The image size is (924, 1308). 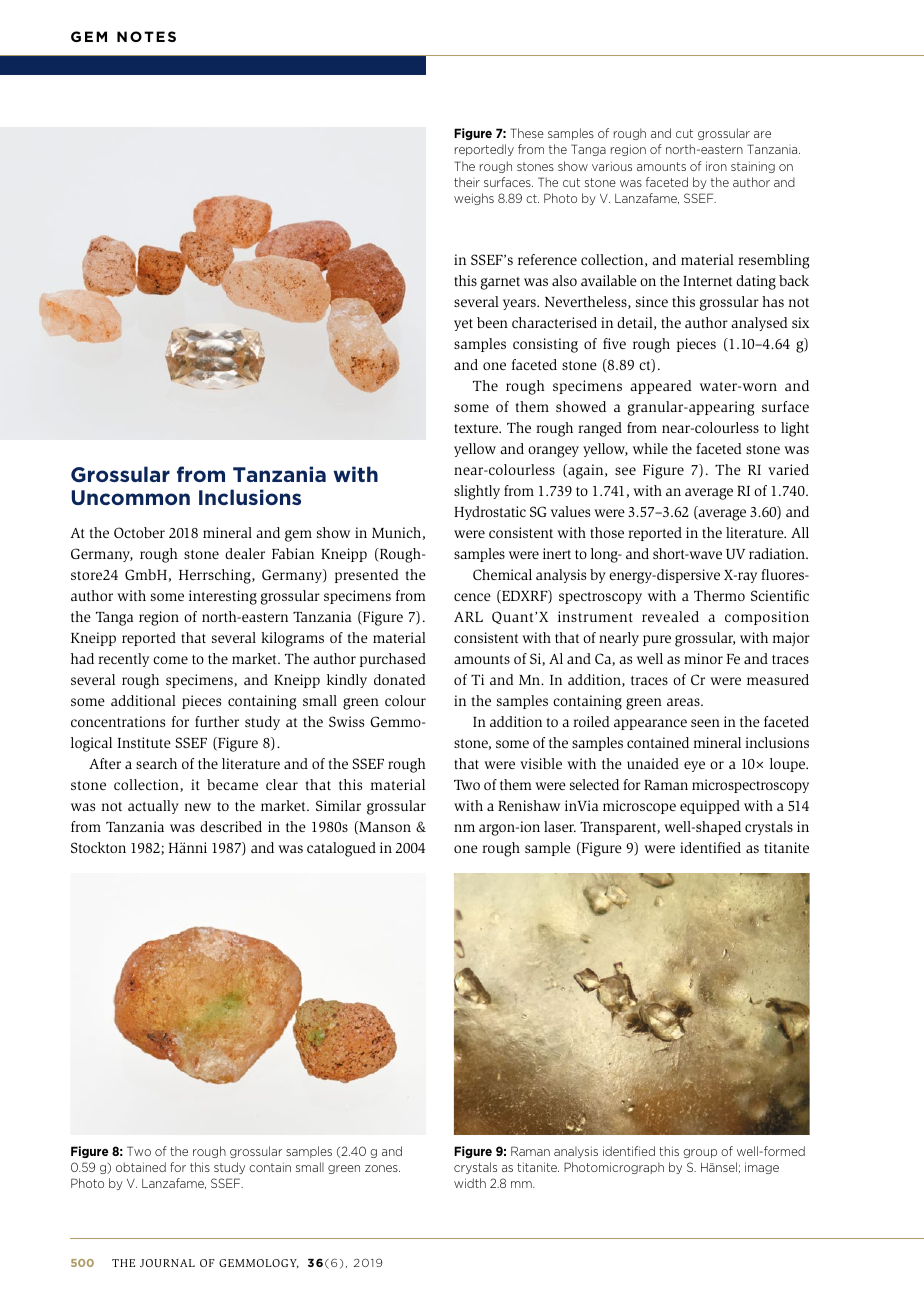 I want to click on These, so click(x=527, y=133).
